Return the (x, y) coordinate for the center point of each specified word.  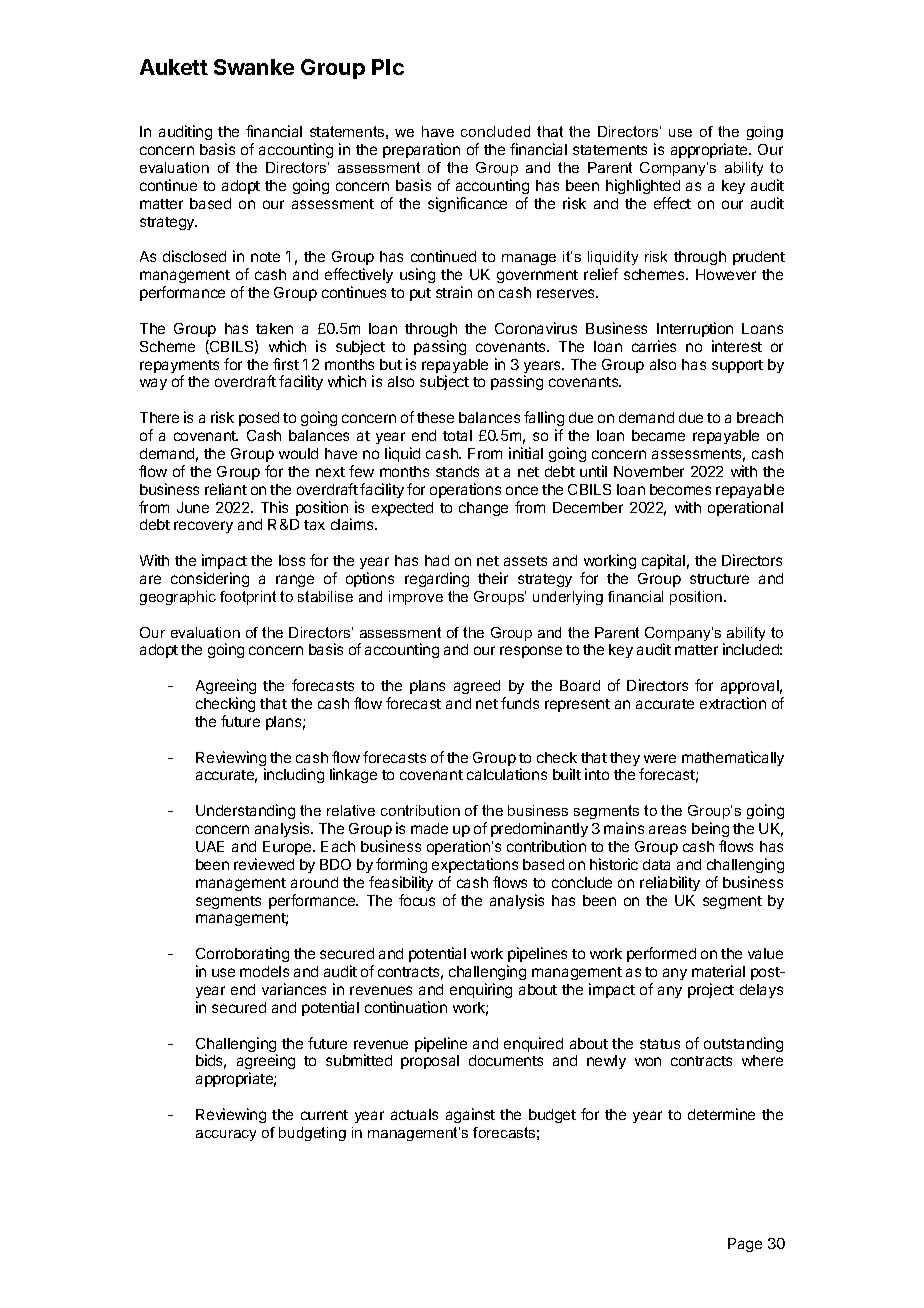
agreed (477, 687)
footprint (248, 598)
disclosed (194, 256)
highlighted (643, 186)
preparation (421, 150)
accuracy (226, 1135)
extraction (733, 703)
